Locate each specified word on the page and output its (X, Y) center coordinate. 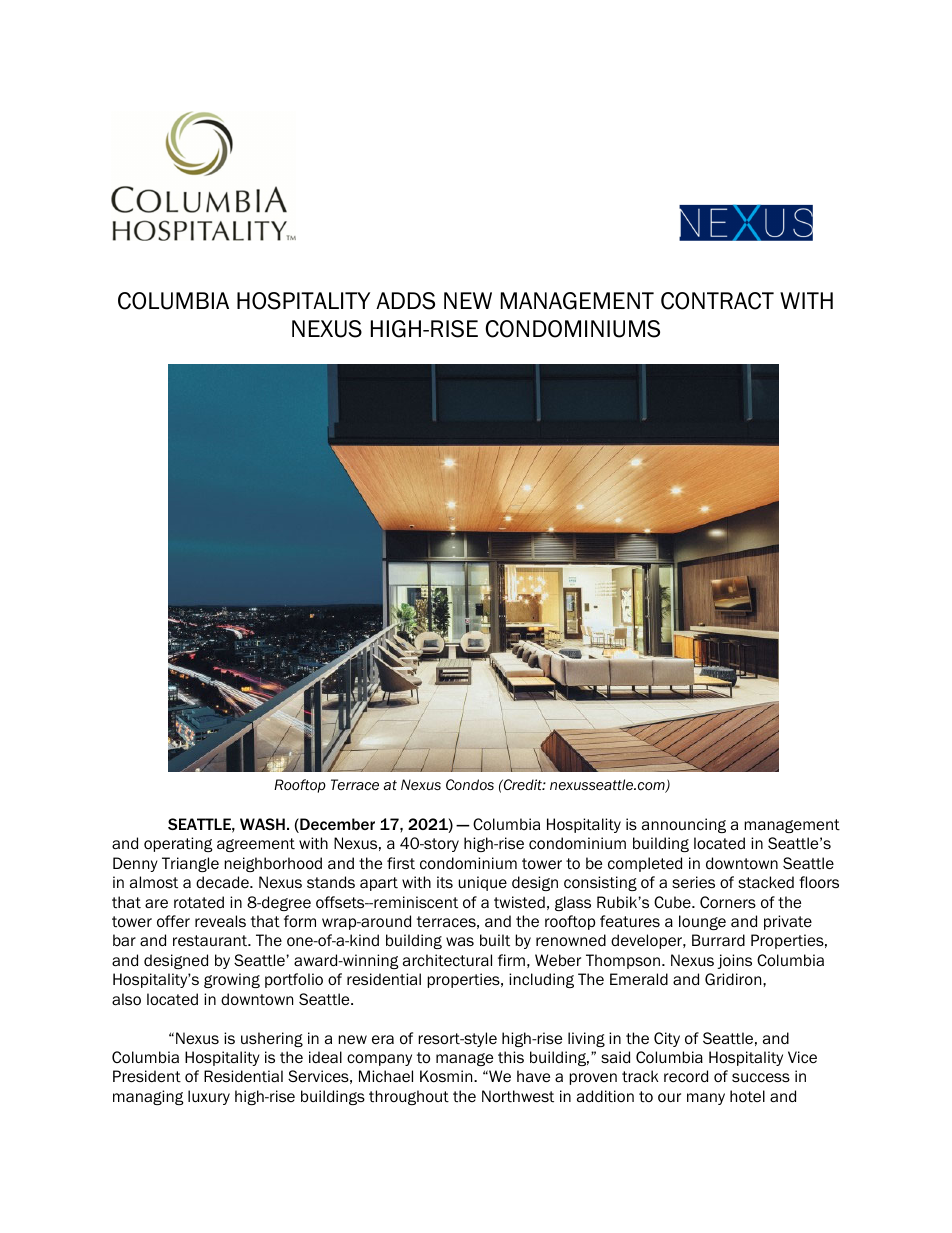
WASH (262, 824)
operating (178, 844)
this (511, 1057)
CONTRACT (717, 301)
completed (645, 864)
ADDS (405, 301)
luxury (209, 1097)
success (761, 1077)
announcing (684, 825)
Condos (470, 784)
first (401, 863)
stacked (766, 882)
